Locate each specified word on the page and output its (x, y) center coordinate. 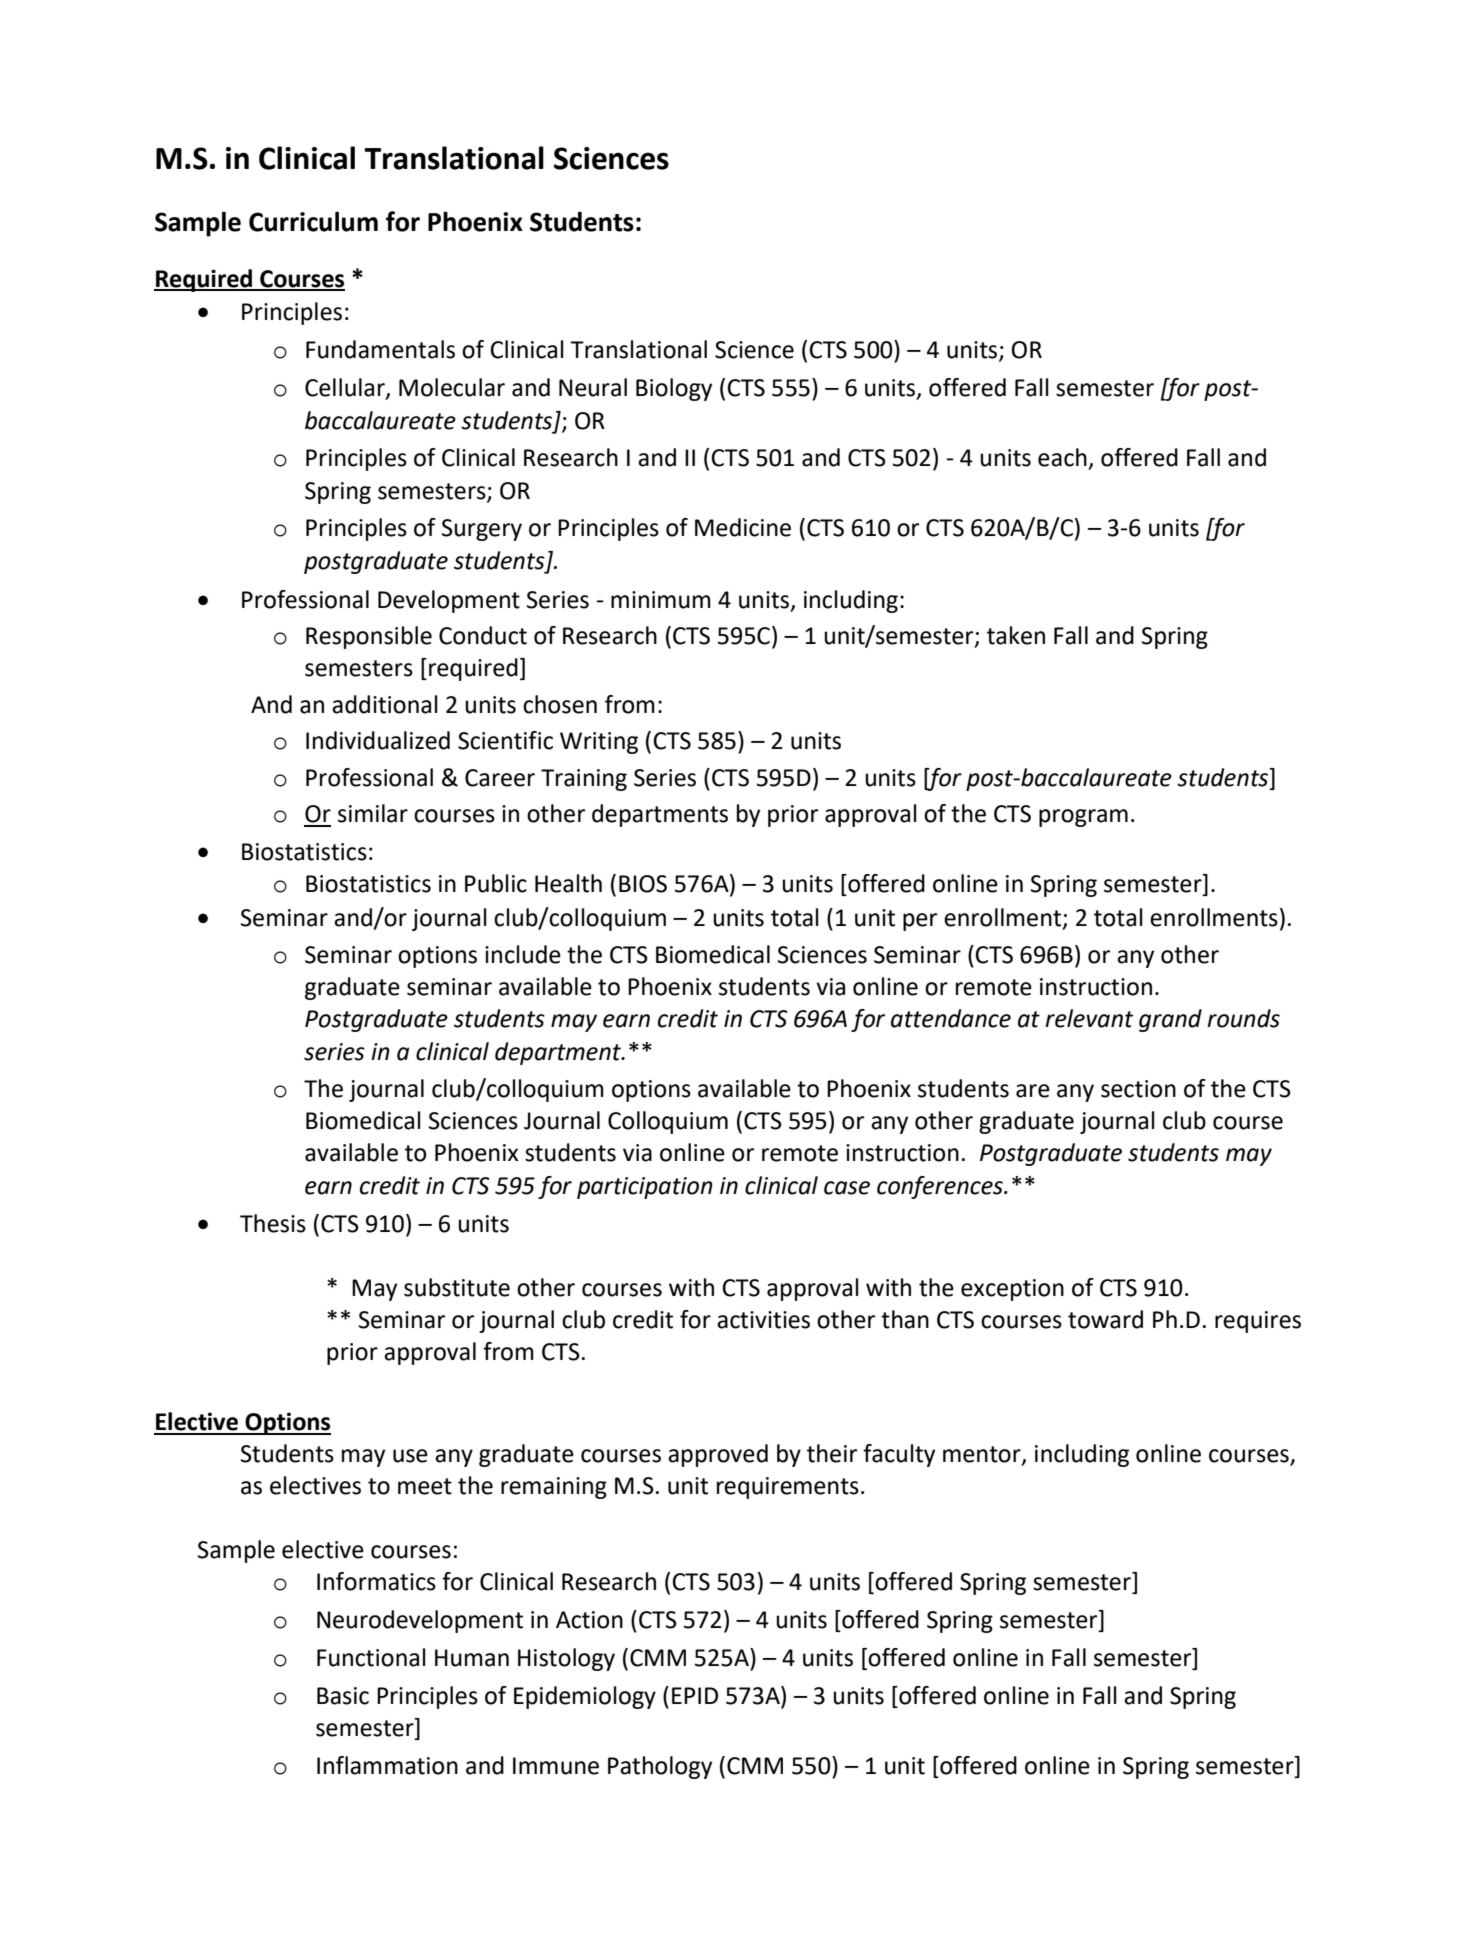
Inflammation (387, 1765)
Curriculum (313, 221)
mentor (983, 1455)
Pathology (660, 1767)
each (1062, 457)
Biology (674, 389)
